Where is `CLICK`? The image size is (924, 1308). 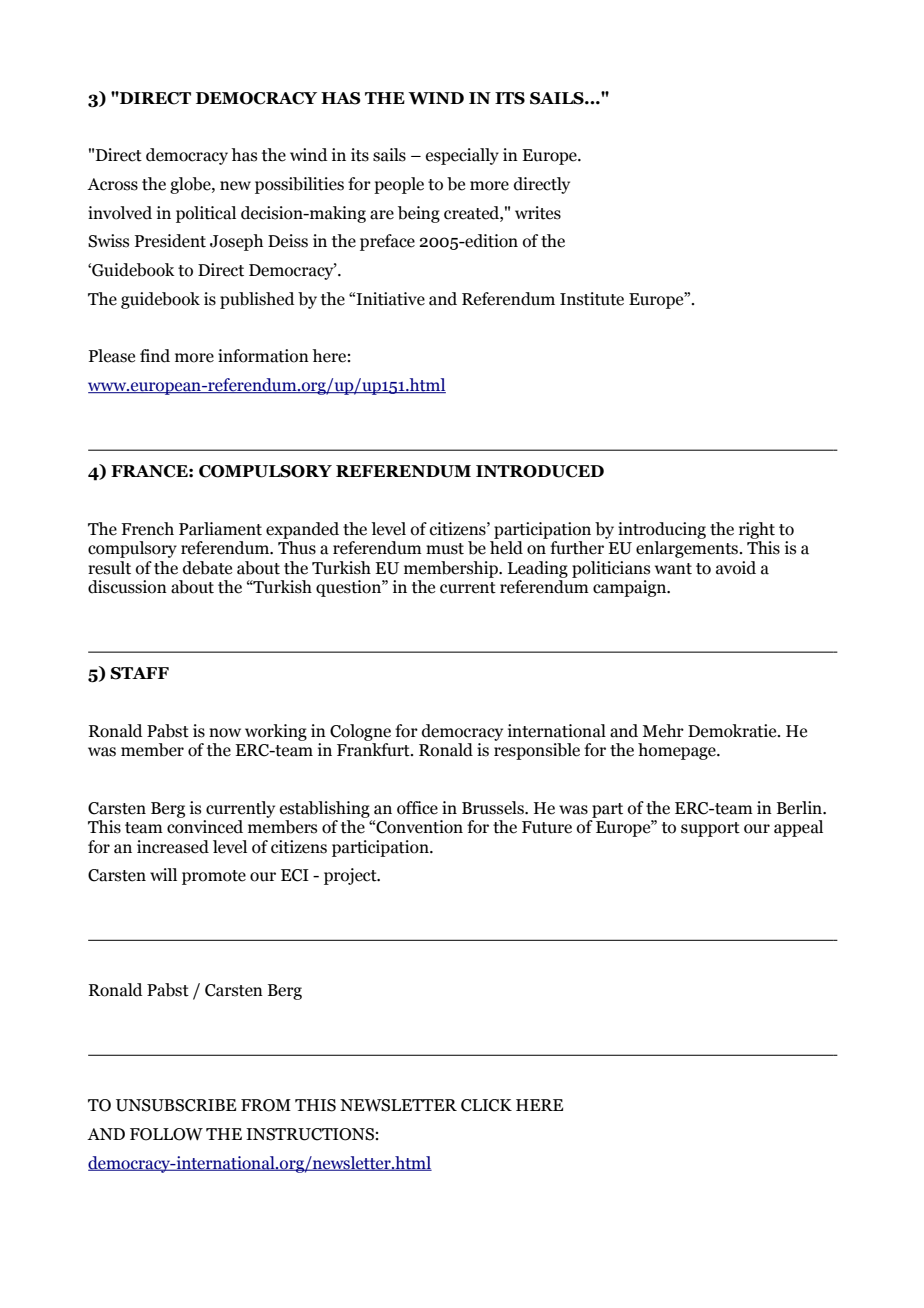
CLICK is located at coordinates (486, 1105).
